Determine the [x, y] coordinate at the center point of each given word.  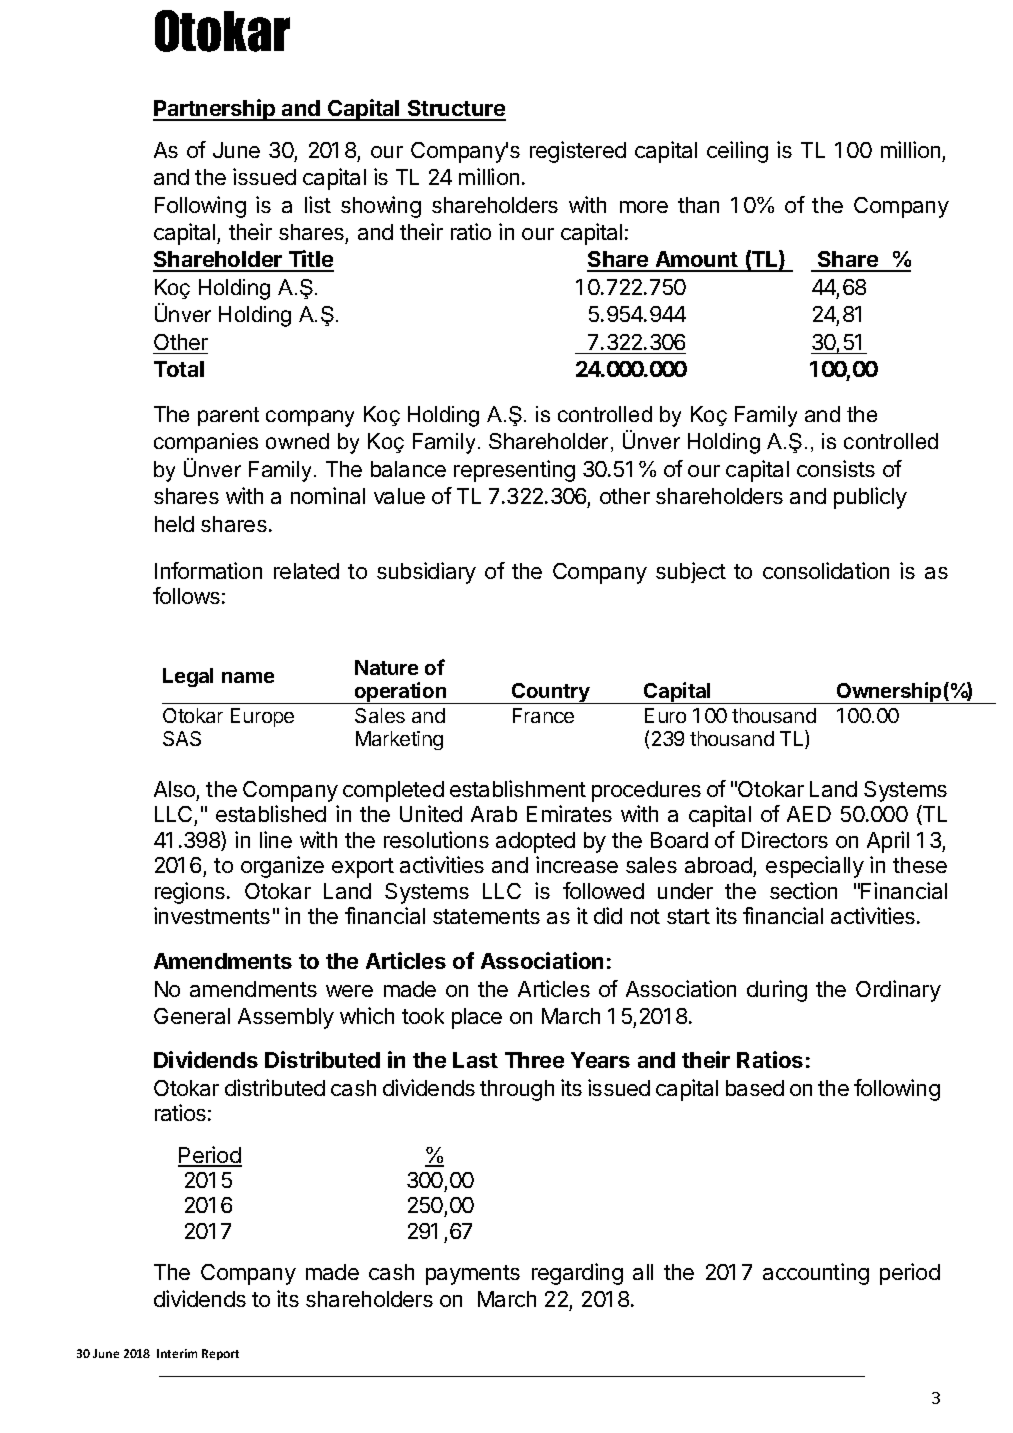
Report [220, 1354]
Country [551, 693]
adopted [535, 842]
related [306, 571]
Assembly [286, 1018]
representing [514, 471]
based [755, 1088]
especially [815, 867]
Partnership [215, 110]
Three [534, 1060]
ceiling [737, 152]
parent [228, 416]
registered [578, 152]
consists [836, 468]
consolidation [826, 570]
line [276, 839]
